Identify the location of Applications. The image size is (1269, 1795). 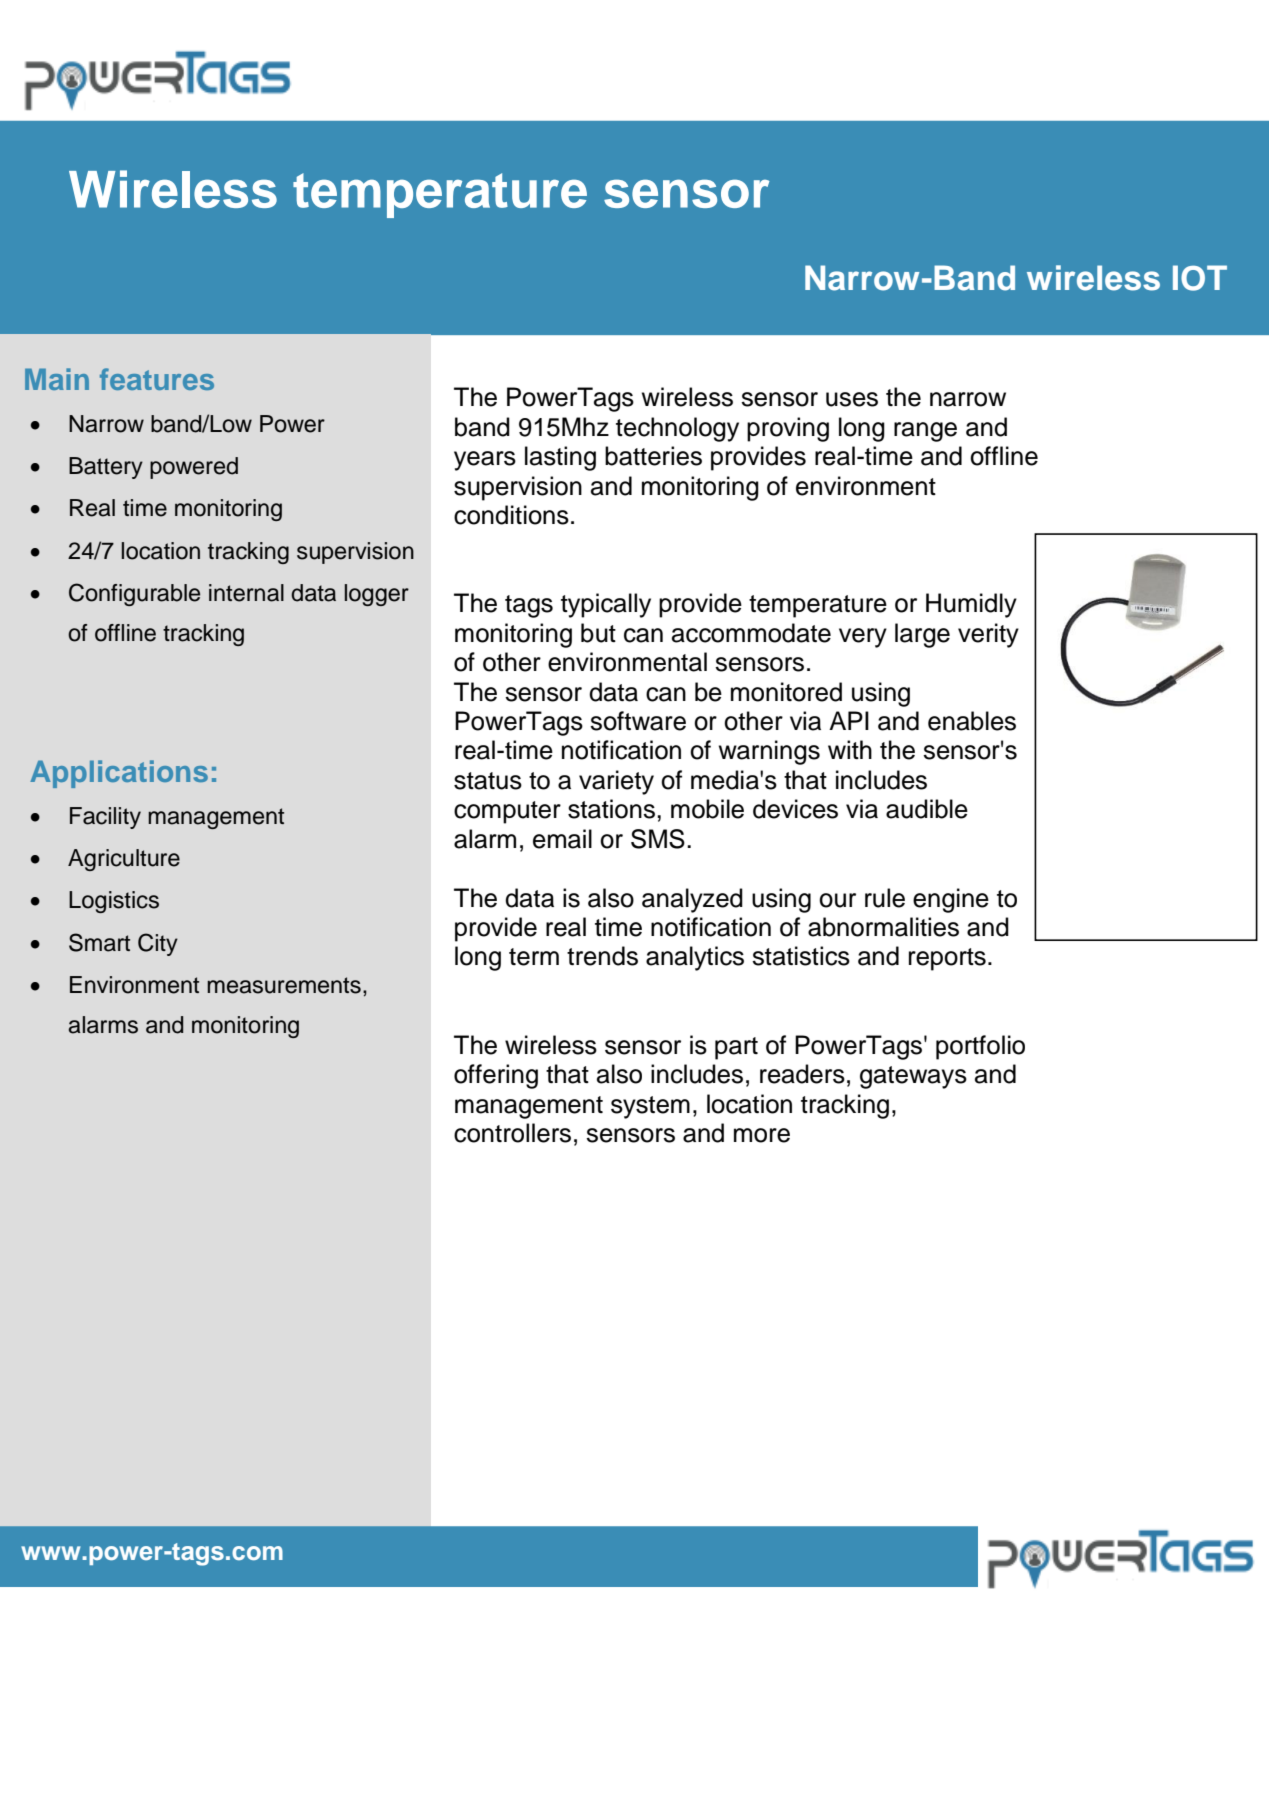
(119, 774).
